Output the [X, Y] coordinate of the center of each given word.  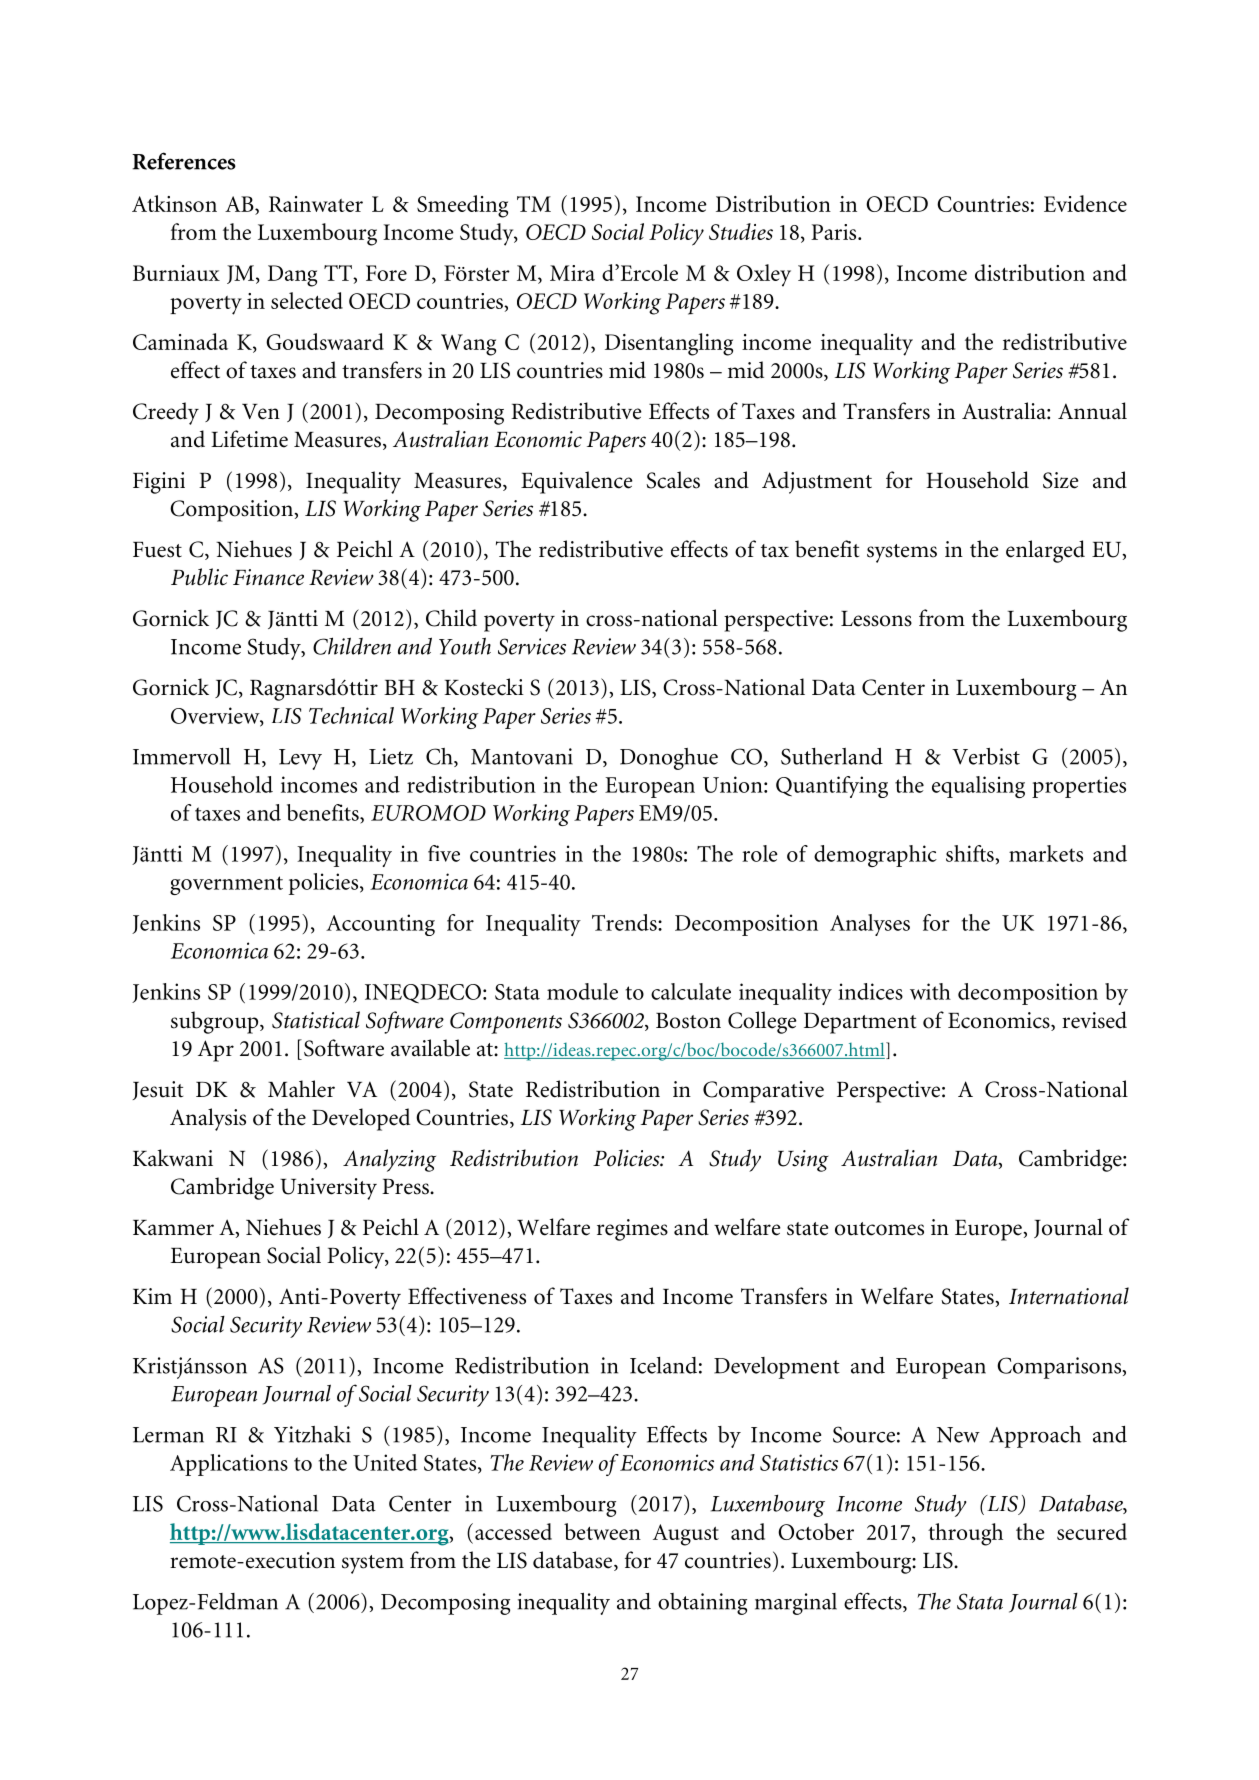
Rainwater [316, 204]
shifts [971, 853]
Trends [625, 922]
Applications [229, 1465]
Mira [572, 273]
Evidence [1085, 203]
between [602, 1531]
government [226, 885]
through [965, 1534]
